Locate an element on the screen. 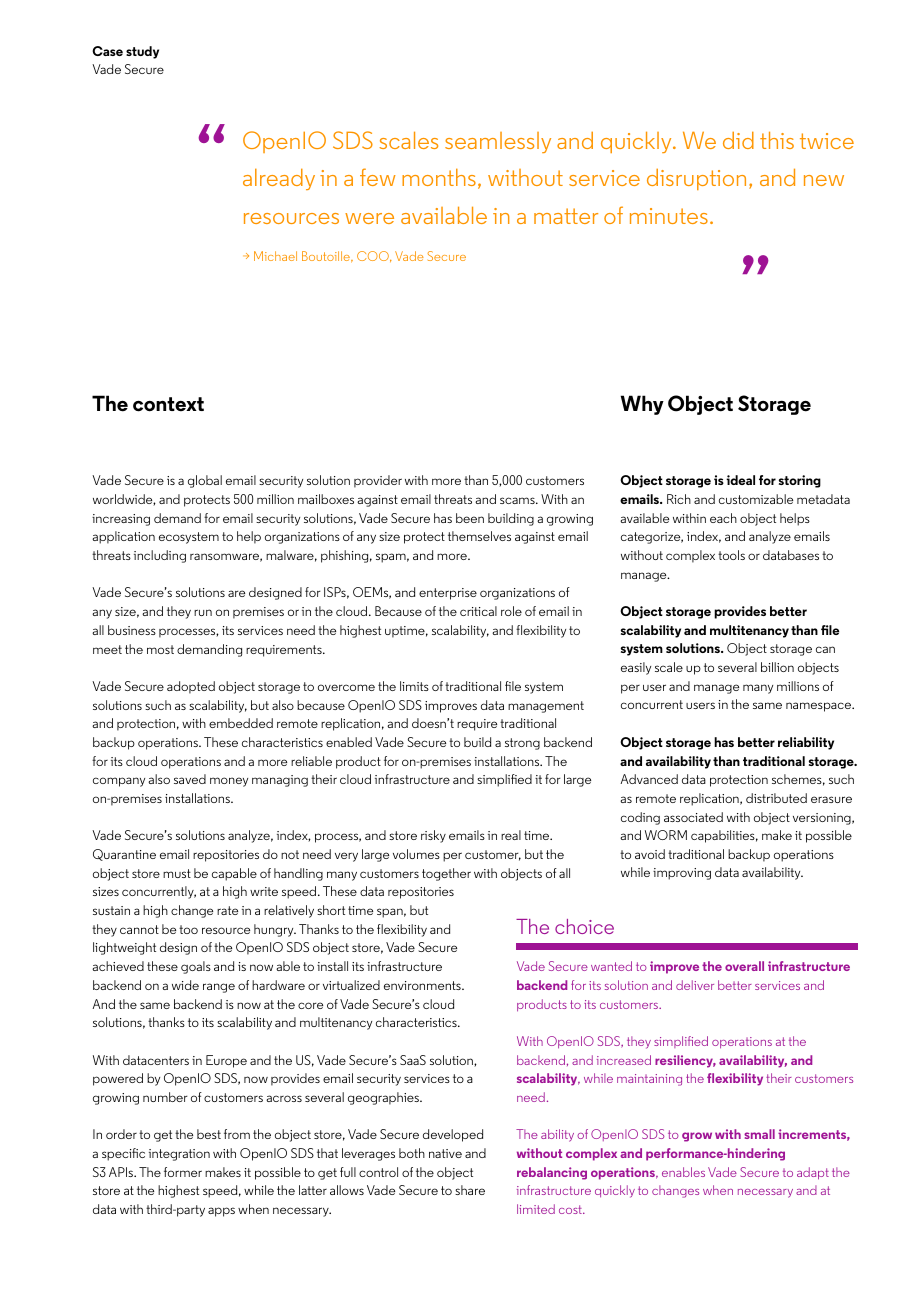  did is located at coordinates (738, 140).
